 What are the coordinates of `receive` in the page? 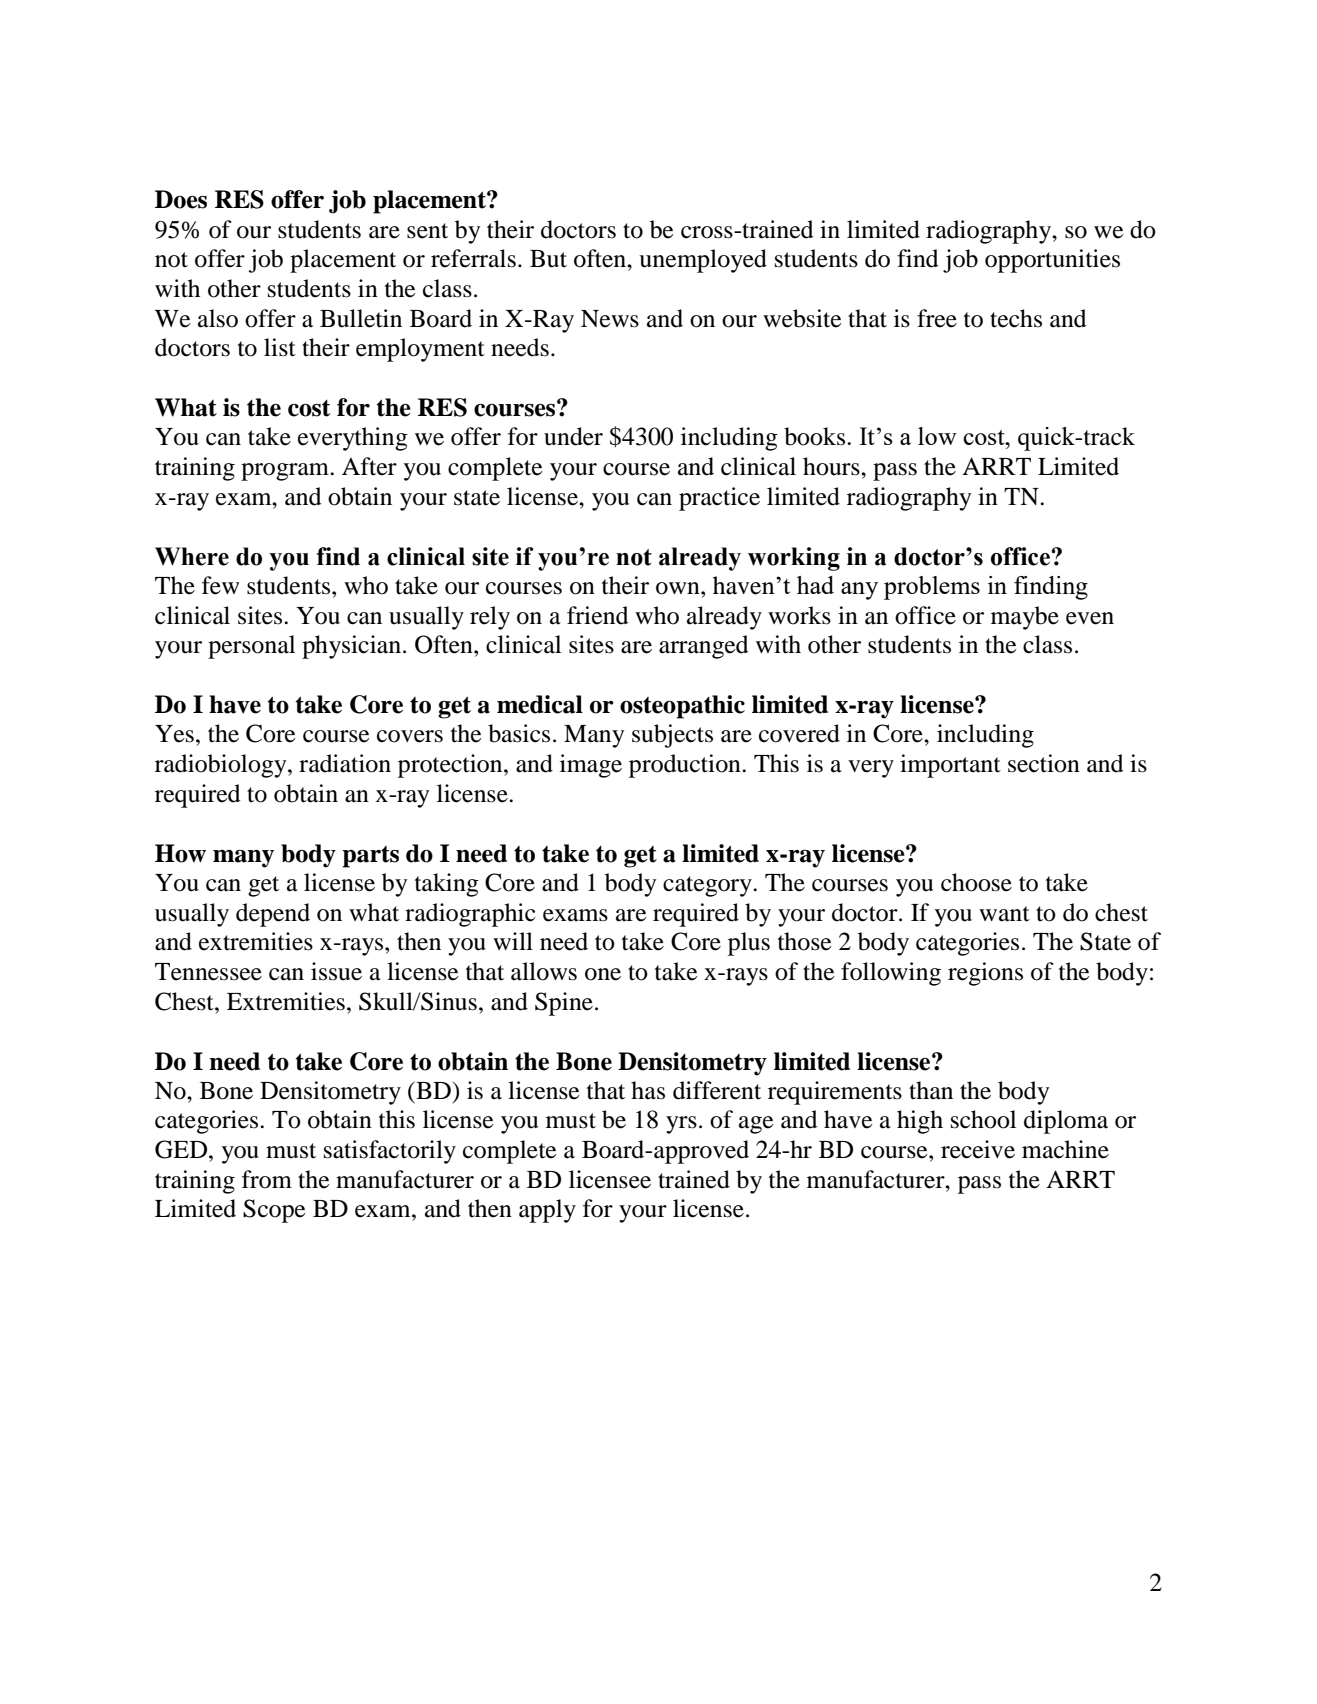 It's located at (978, 1149).
